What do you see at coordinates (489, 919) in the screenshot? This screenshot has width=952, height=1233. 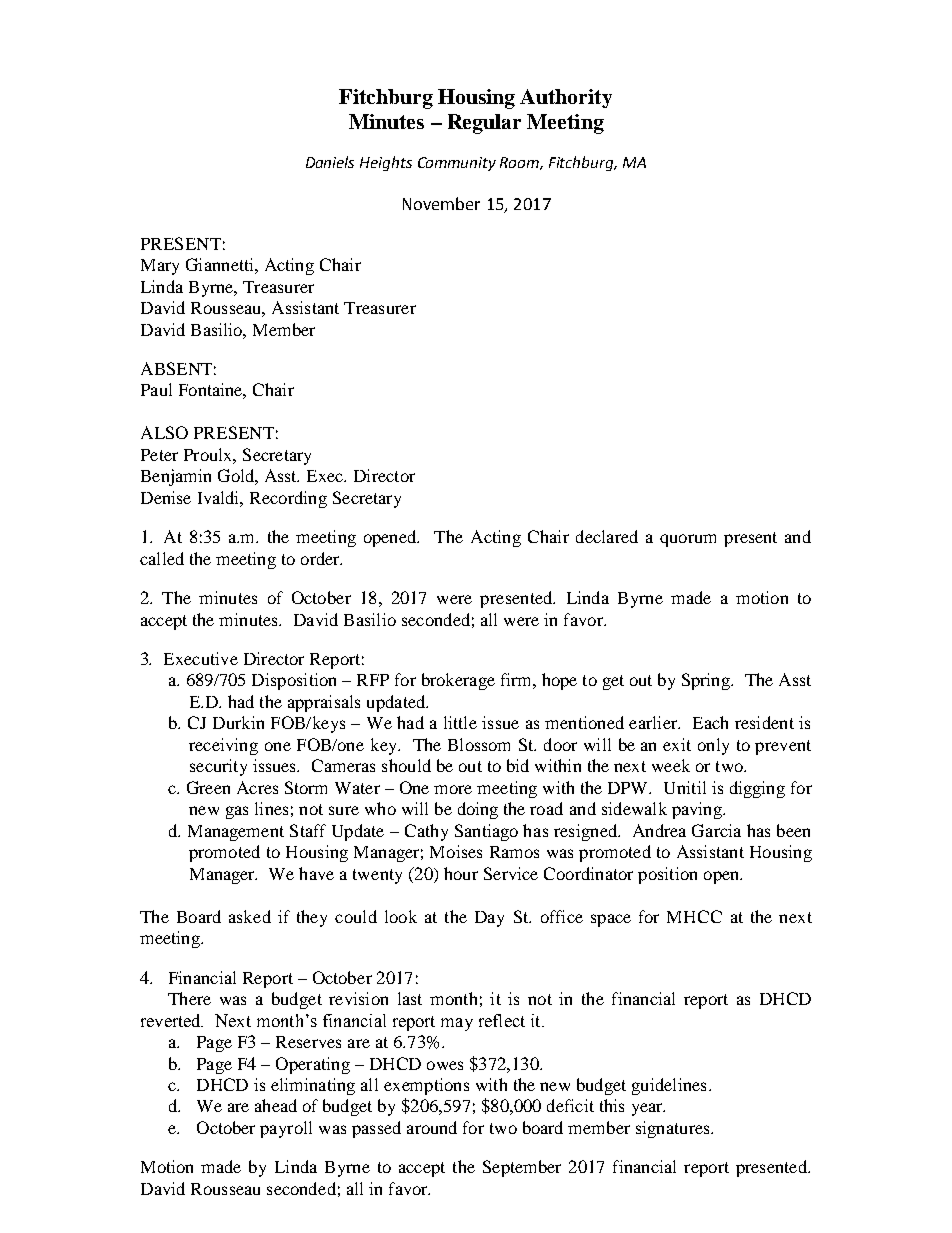 I see `Day` at bounding box center [489, 919].
